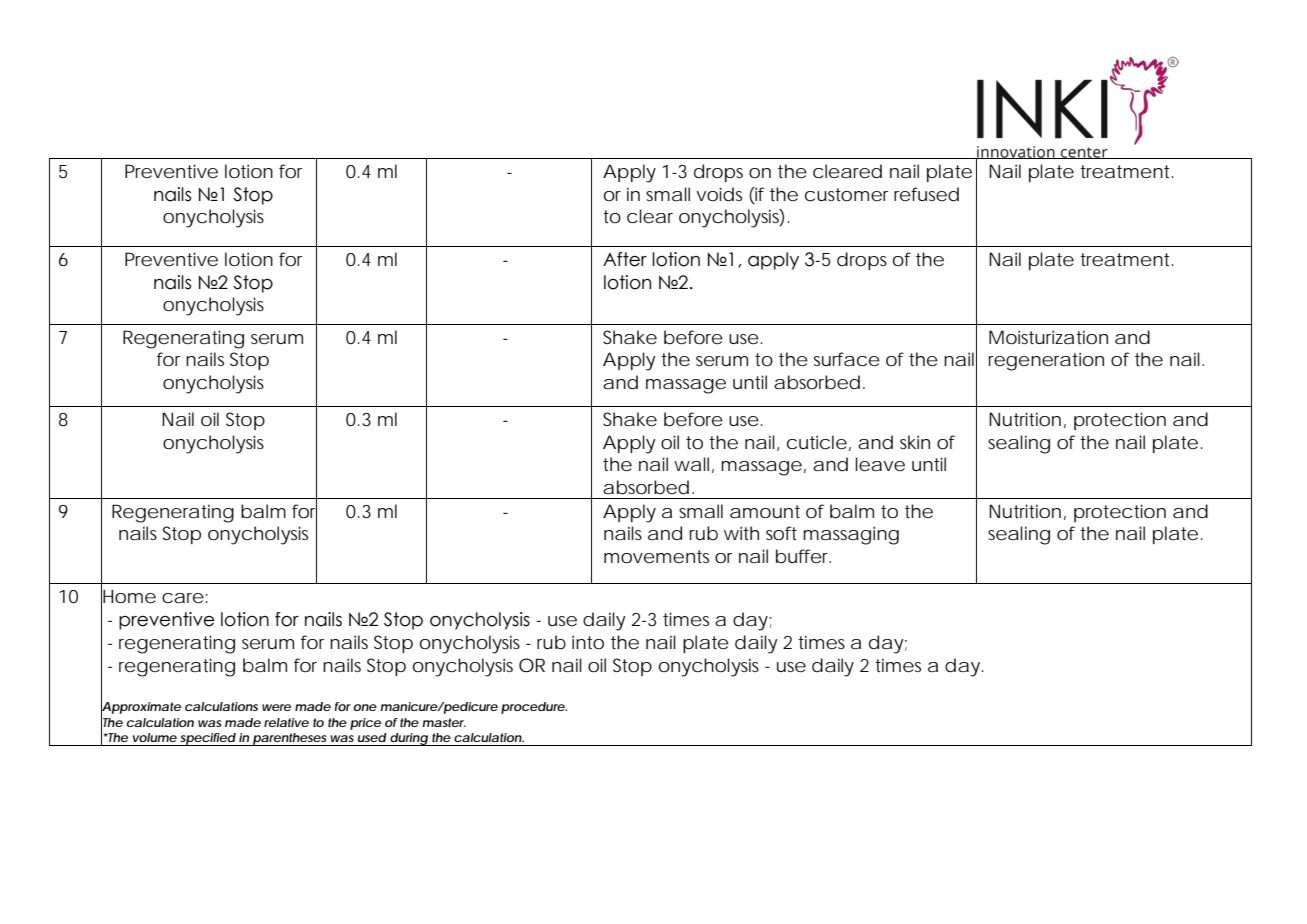  What do you see at coordinates (765, 511) in the page?
I see `amount` at bounding box center [765, 511].
